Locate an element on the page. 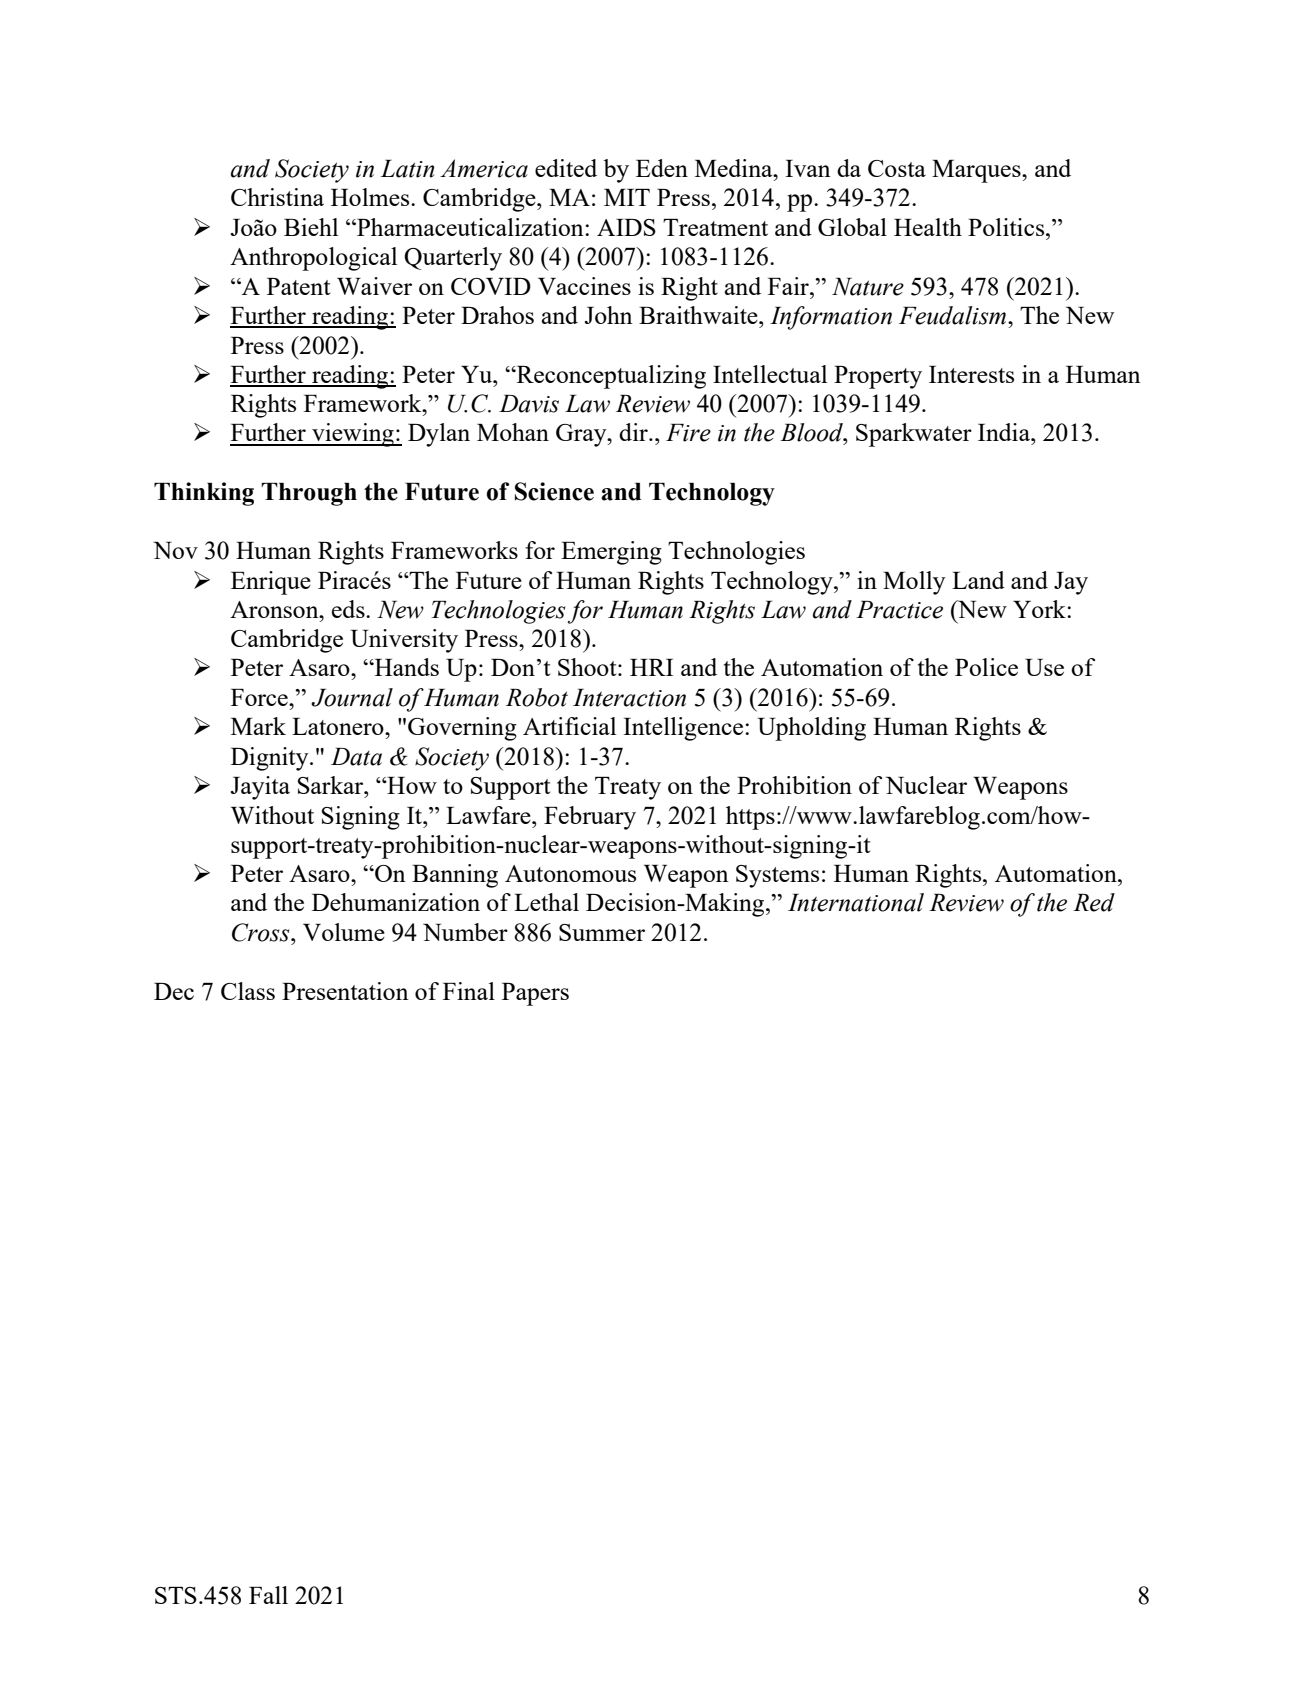 Image resolution: width=1303 pixels, height=1686 pixels. Papers is located at coordinates (535, 994).
